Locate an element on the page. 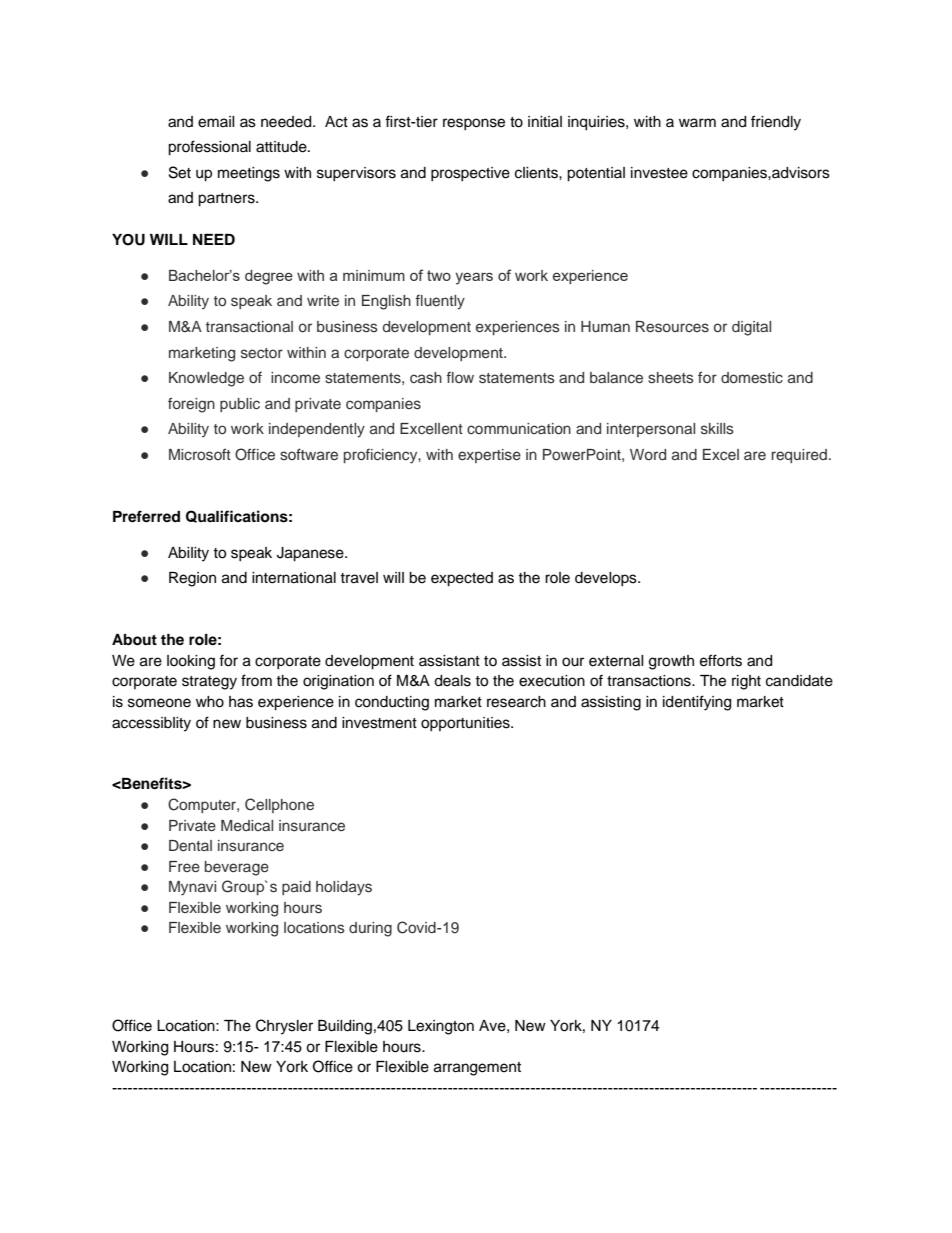 The height and width of the image is (1233, 952). Word is located at coordinates (648, 454).
